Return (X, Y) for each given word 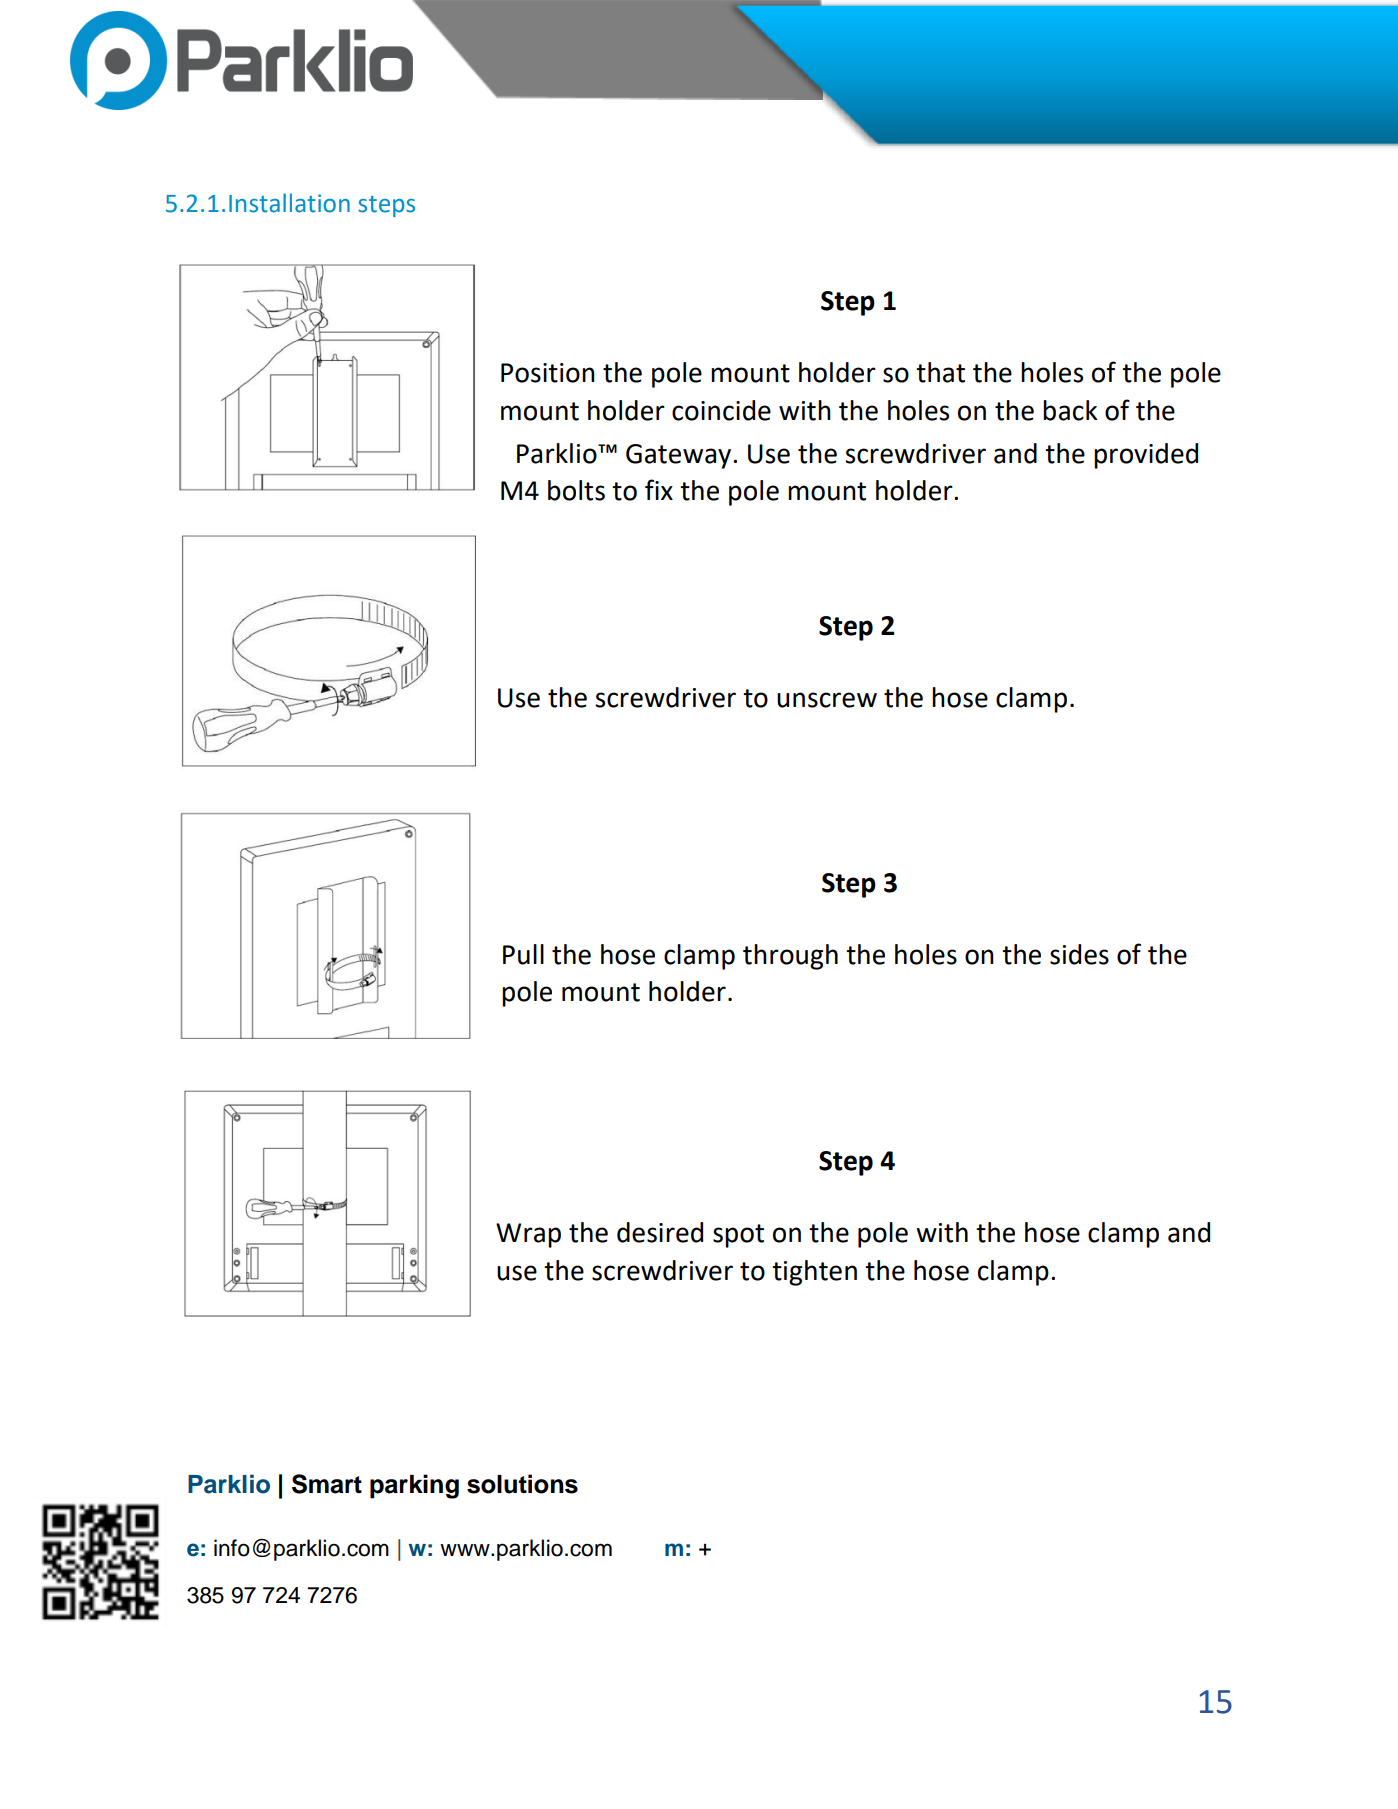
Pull (523, 954)
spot (738, 1236)
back (1070, 410)
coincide (721, 410)
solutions (522, 1484)
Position (548, 373)
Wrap (528, 1235)
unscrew (827, 700)
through (790, 957)
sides (1079, 954)
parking (414, 1486)
